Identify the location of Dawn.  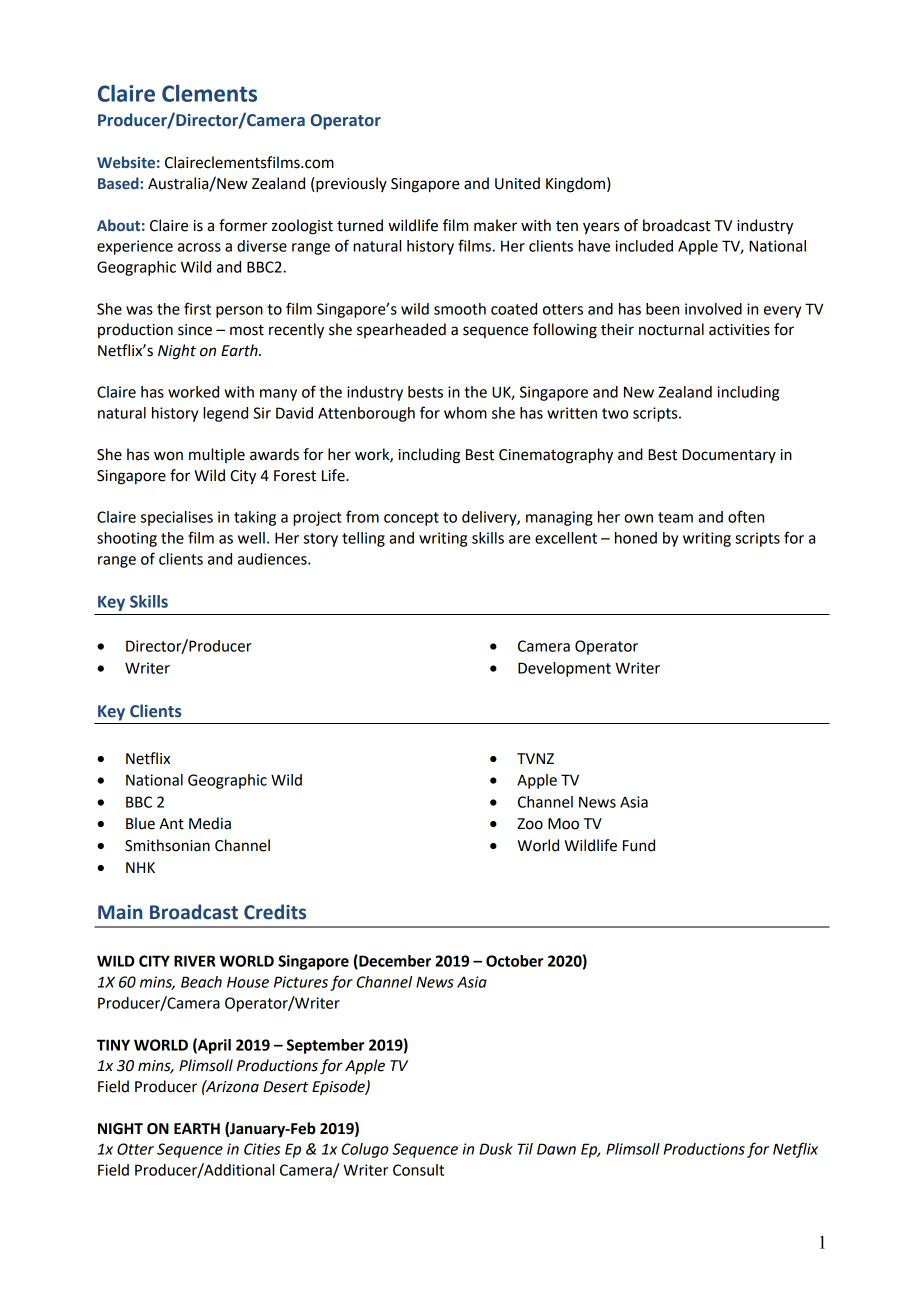
(556, 1149).
